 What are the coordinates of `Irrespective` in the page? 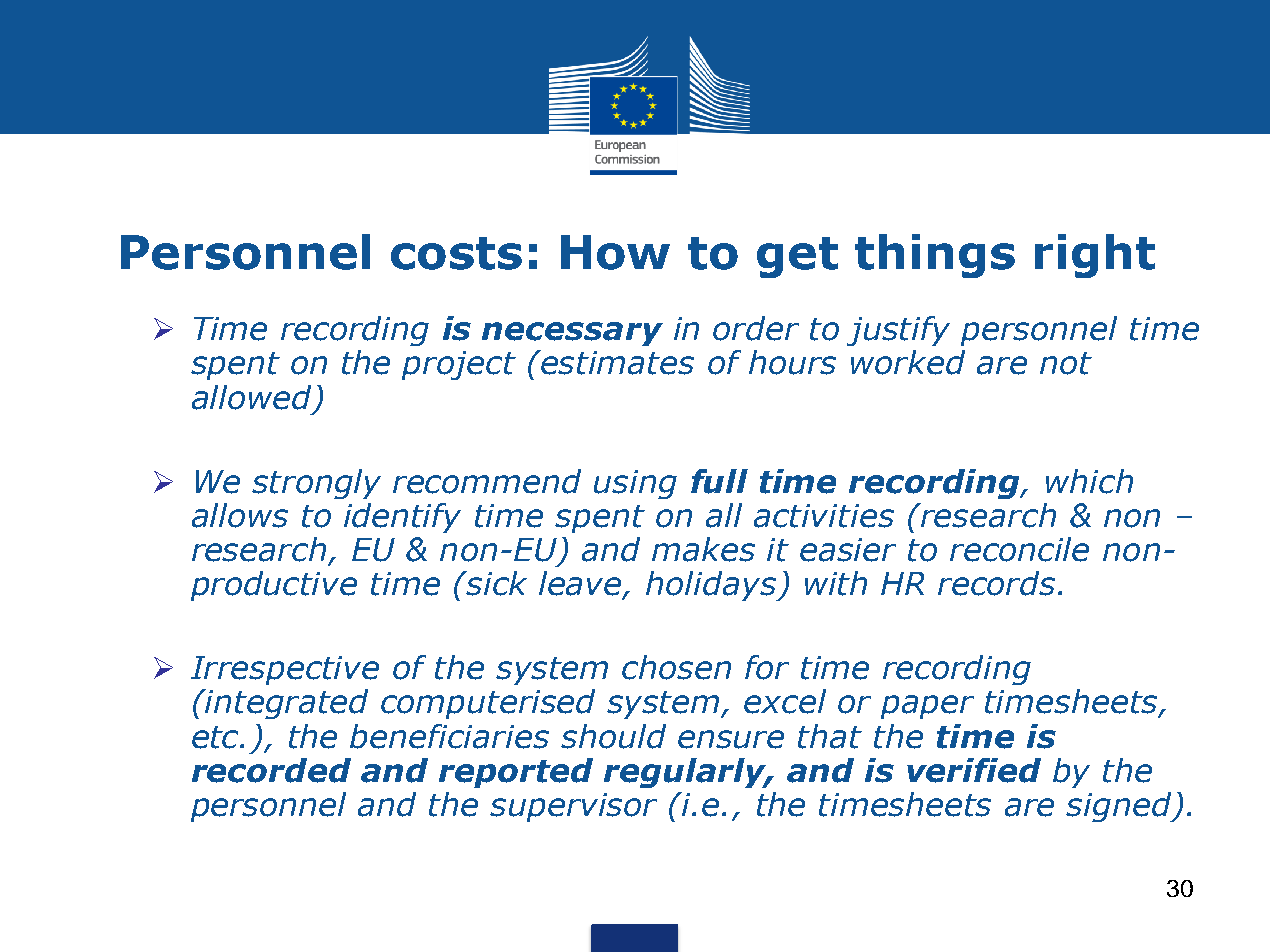 It's located at (285, 670).
